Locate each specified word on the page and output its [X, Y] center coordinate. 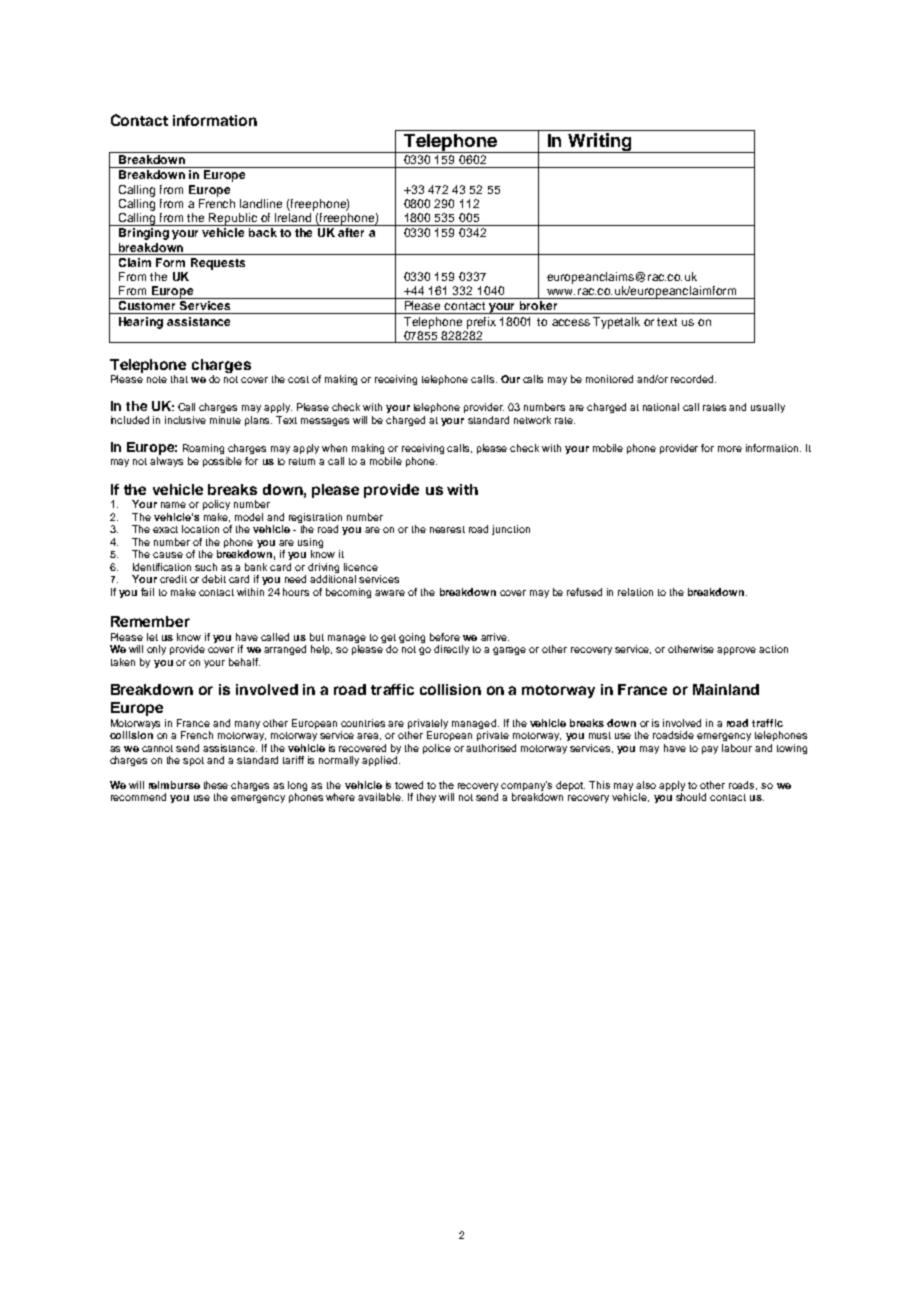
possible [222, 462]
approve [736, 651]
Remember [150, 621]
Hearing [141, 323]
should [691, 797]
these [216, 785]
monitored [609, 379]
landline [261, 203]
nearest [447, 529]
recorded [693, 379]
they [428, 798]
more [730, 449]
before [445, 637]
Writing [600, 143]
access [571, 322]
